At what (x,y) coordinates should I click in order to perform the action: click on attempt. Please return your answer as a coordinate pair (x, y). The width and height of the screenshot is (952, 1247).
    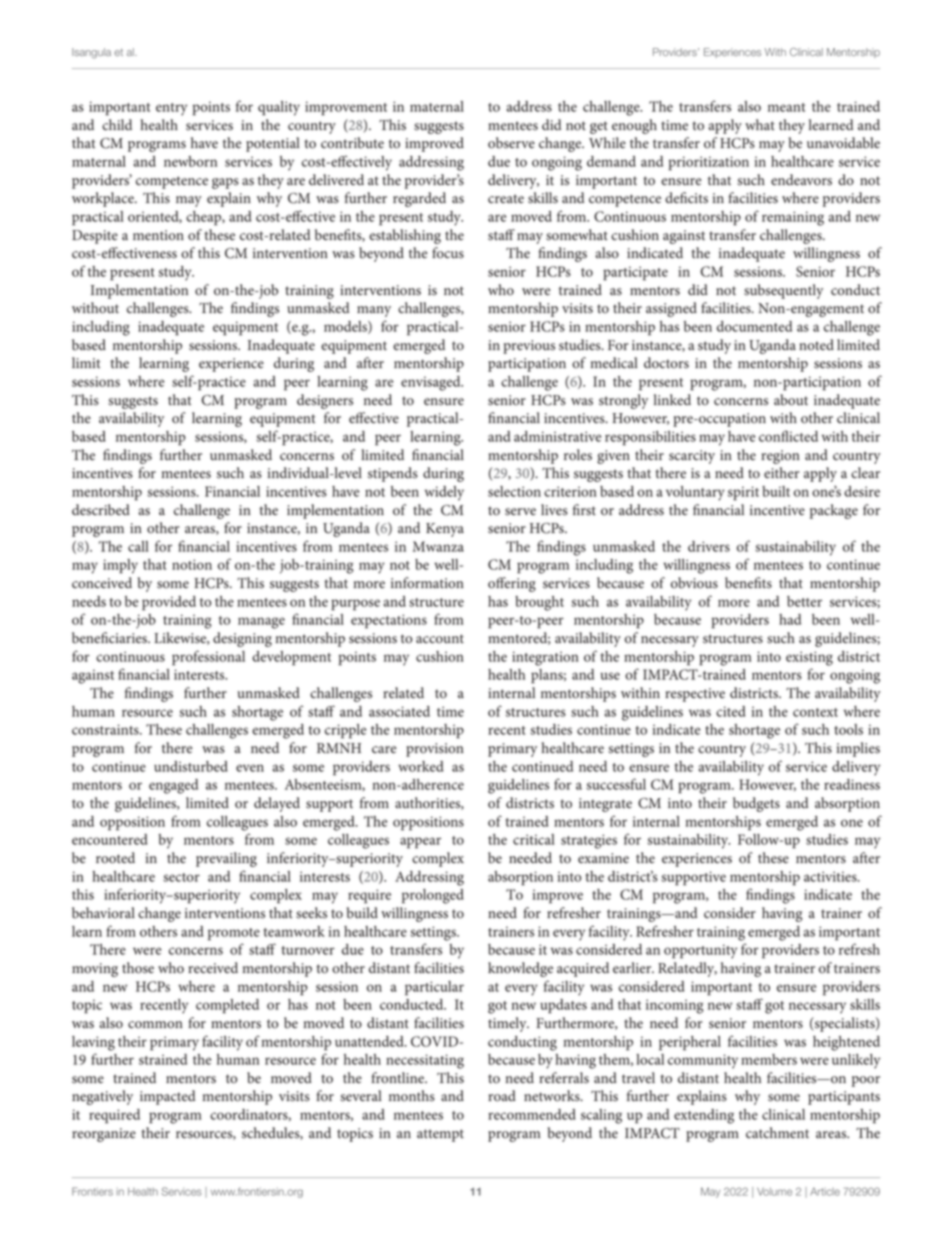
    Looking at the image, I should click on (440, 1135).
